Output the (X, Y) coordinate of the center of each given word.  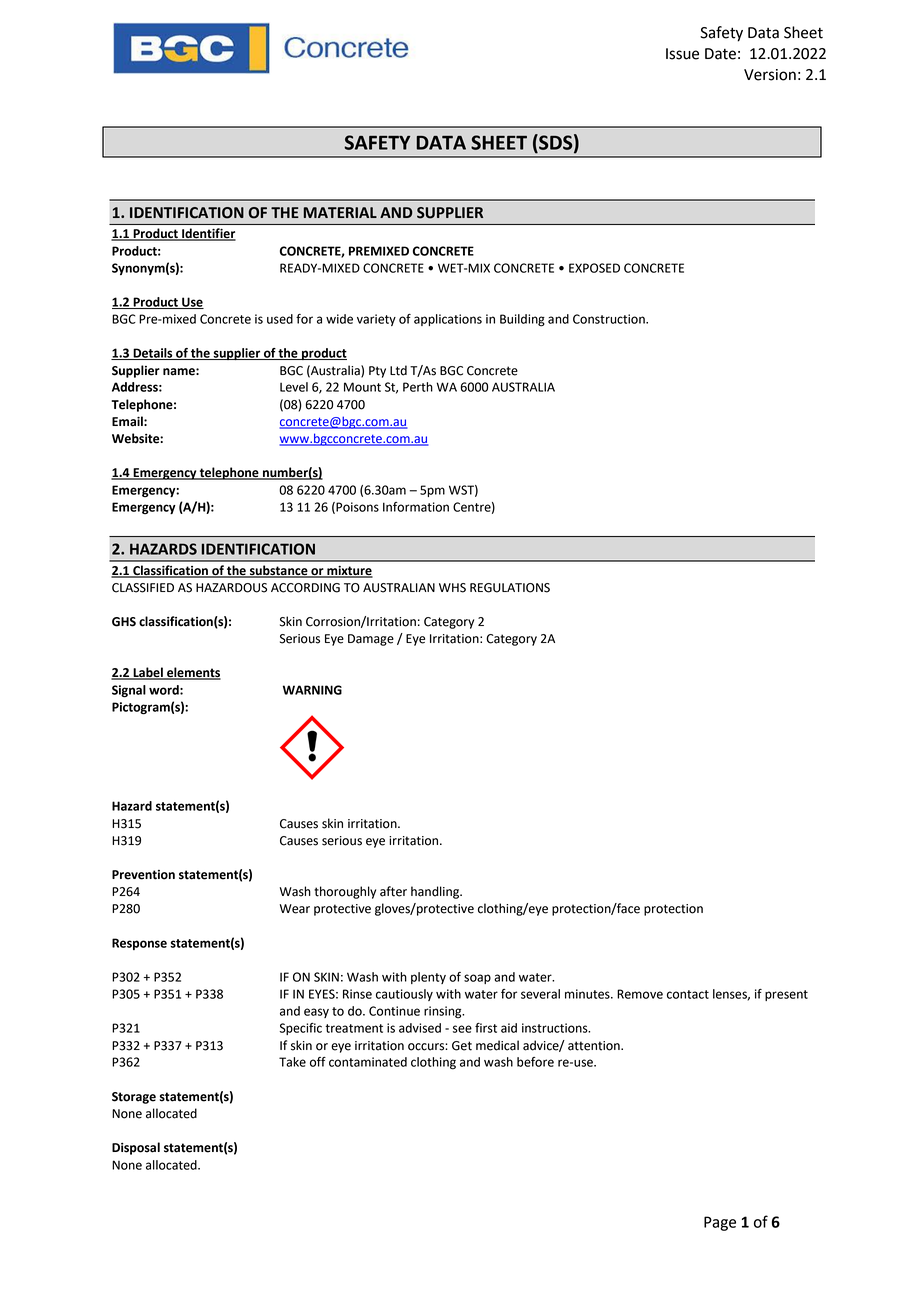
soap (477, 979)
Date (720, 54)
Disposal (136, 1148)
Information (416, 507)
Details (153, 354)
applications (448, 320)
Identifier (208, 234)
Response (139, 944)
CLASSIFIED (143, 588)
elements (193, 673)
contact (688, 994)
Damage (371, 640)
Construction (610, 319)
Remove (640, 994)
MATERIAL (340, 212)
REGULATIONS (510, 588)
